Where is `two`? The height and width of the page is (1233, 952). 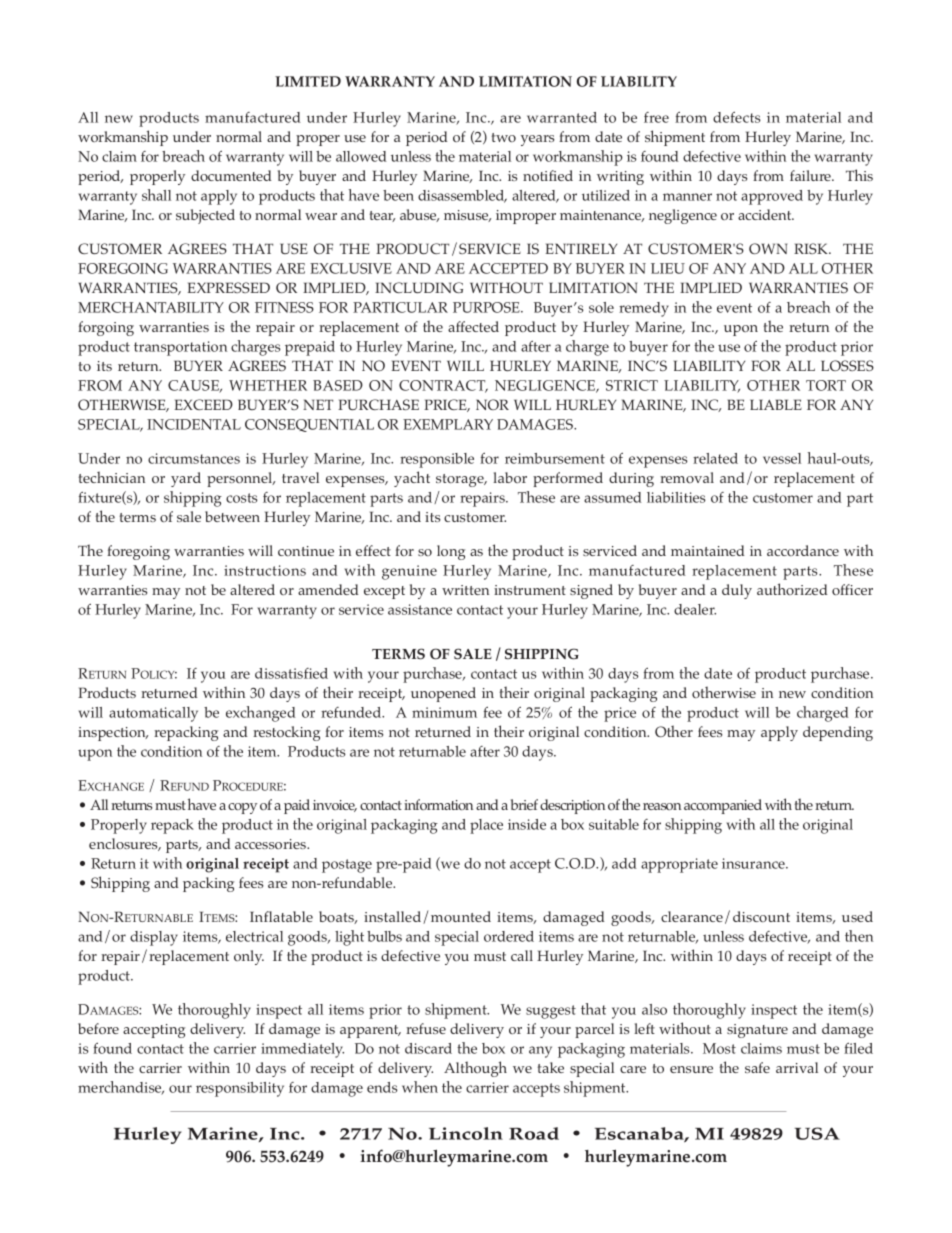 two is located at coordinates (504, 137).
